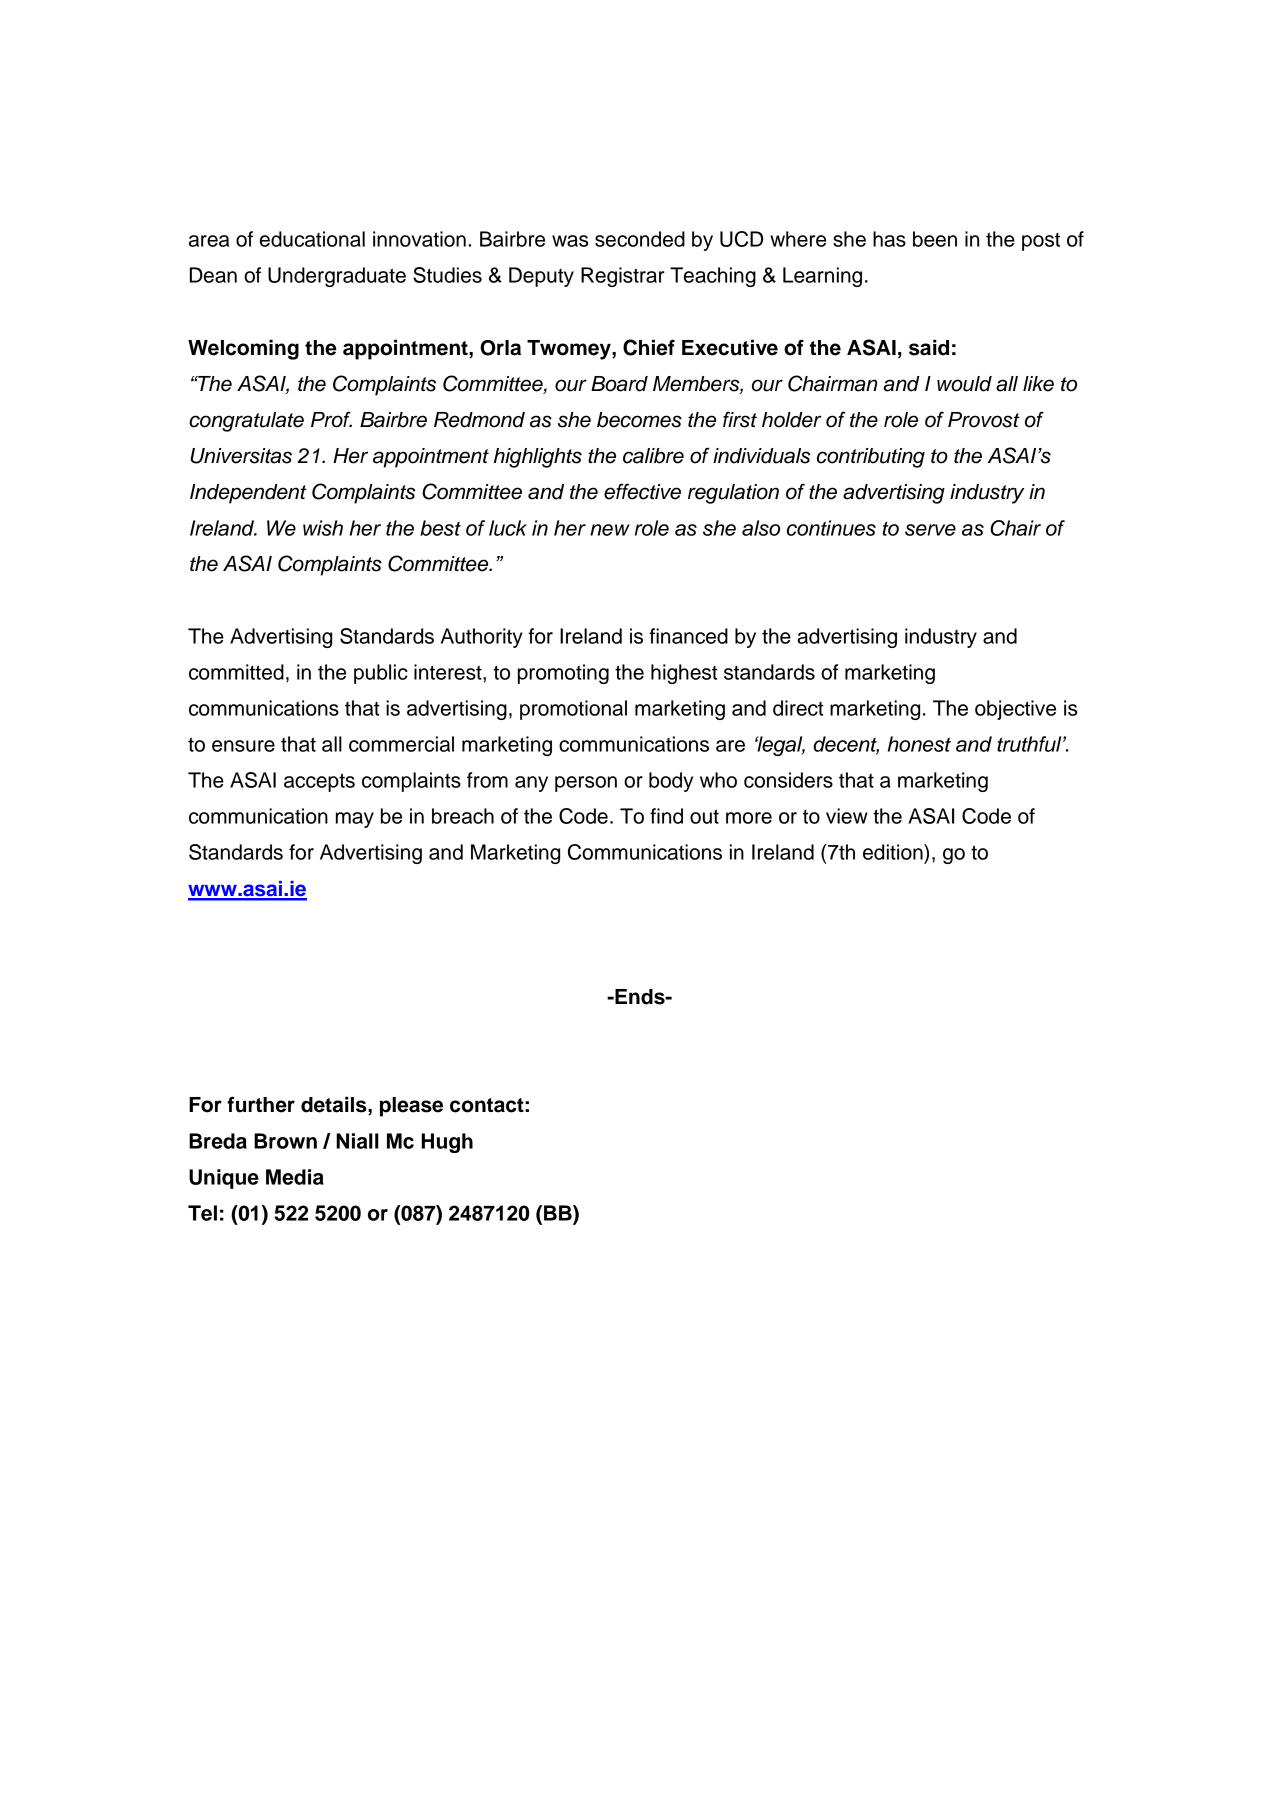  Describe the element at coordinates (930, 530) in the screenshot. I see `serve` at that location.
